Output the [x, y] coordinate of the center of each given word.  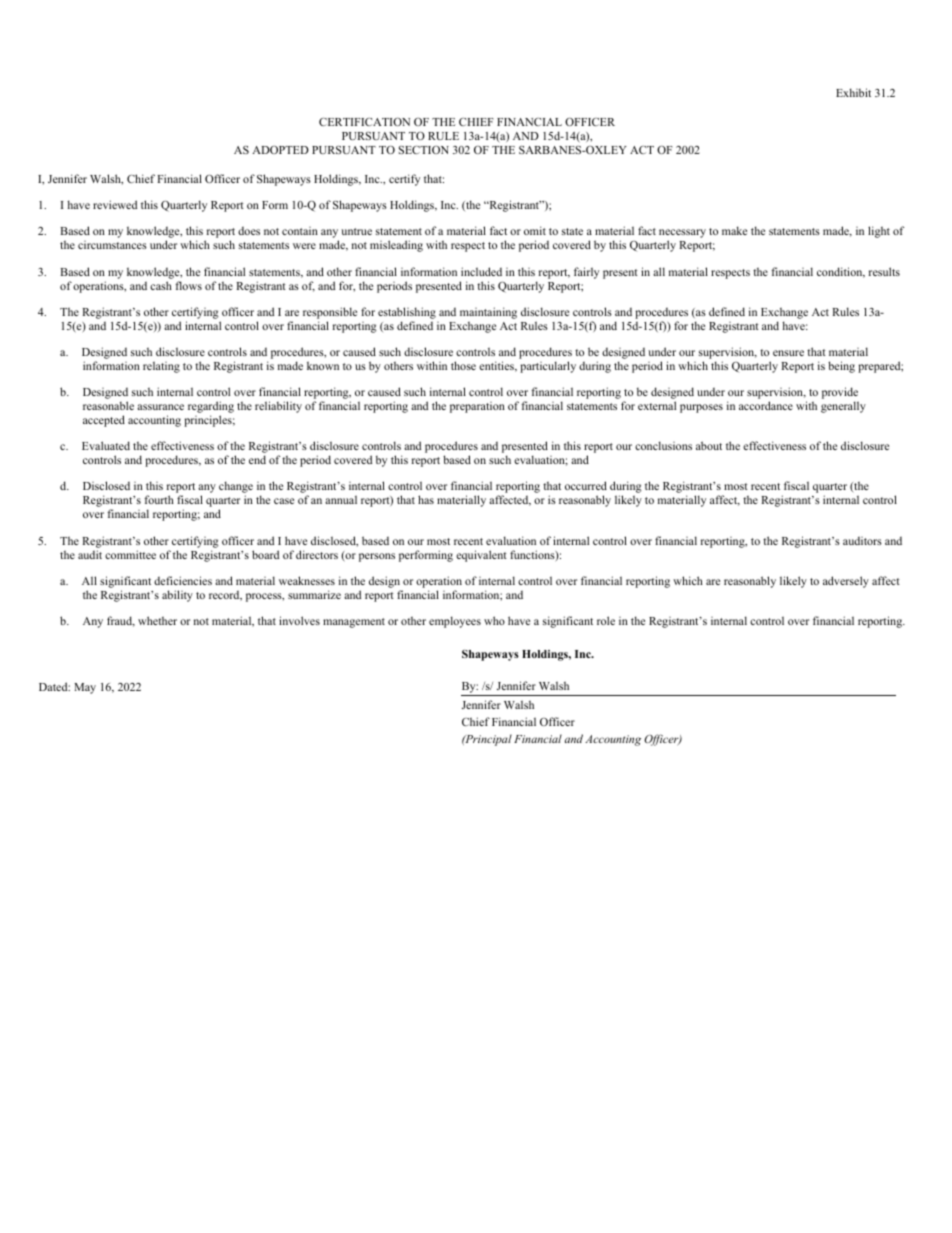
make [734, 230]
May [85, 688]
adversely [846, 582]
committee [130, 554]
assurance [160, 407]
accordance [766, 405]
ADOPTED [280, 150]
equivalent [481, 556]
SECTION [424, 150]
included [481, 271]
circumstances [112, 245]
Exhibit [853, 92]
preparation [477, 407]
